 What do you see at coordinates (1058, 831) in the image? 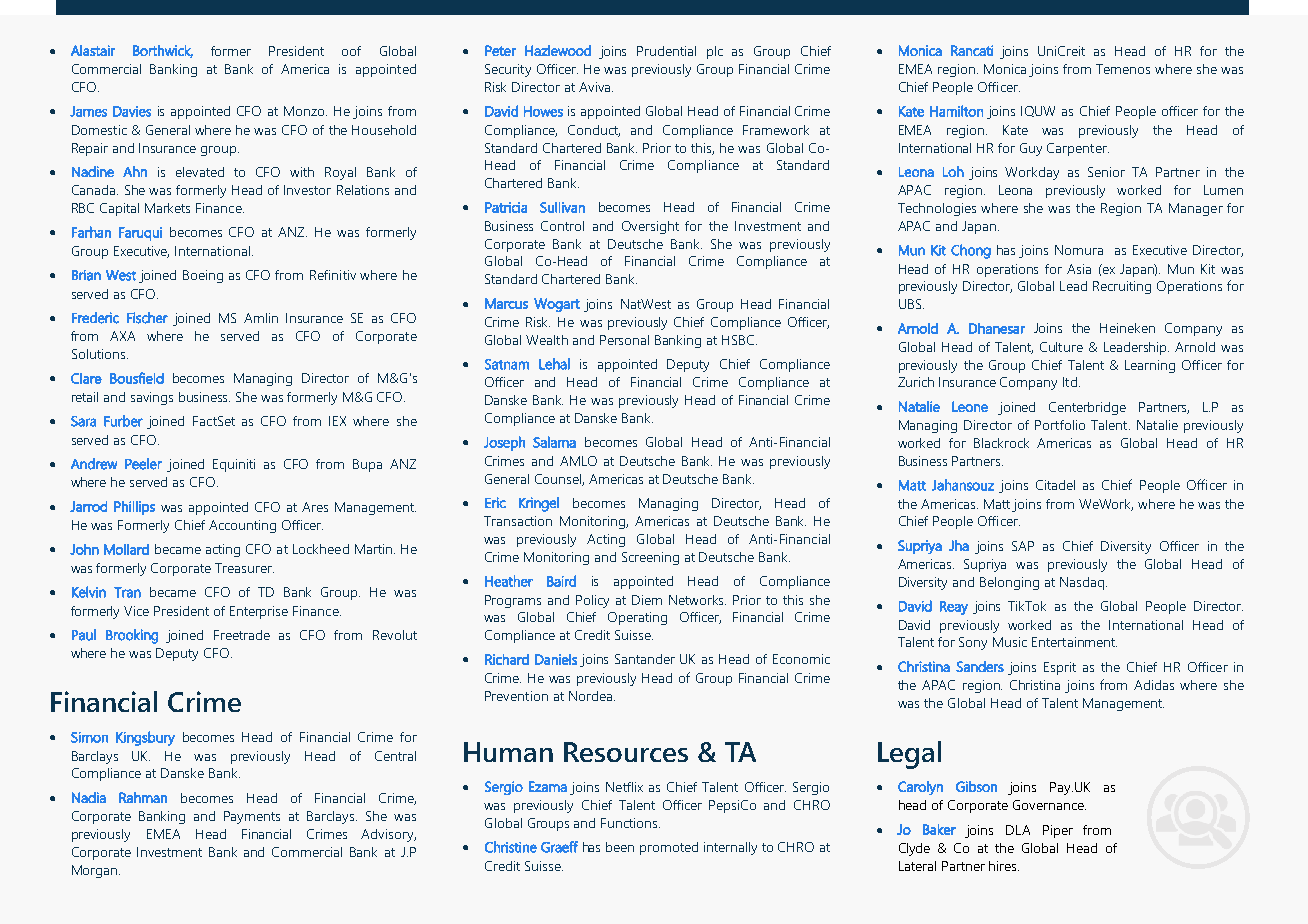
I see `Piper` at bounding box center [1058, 831].
